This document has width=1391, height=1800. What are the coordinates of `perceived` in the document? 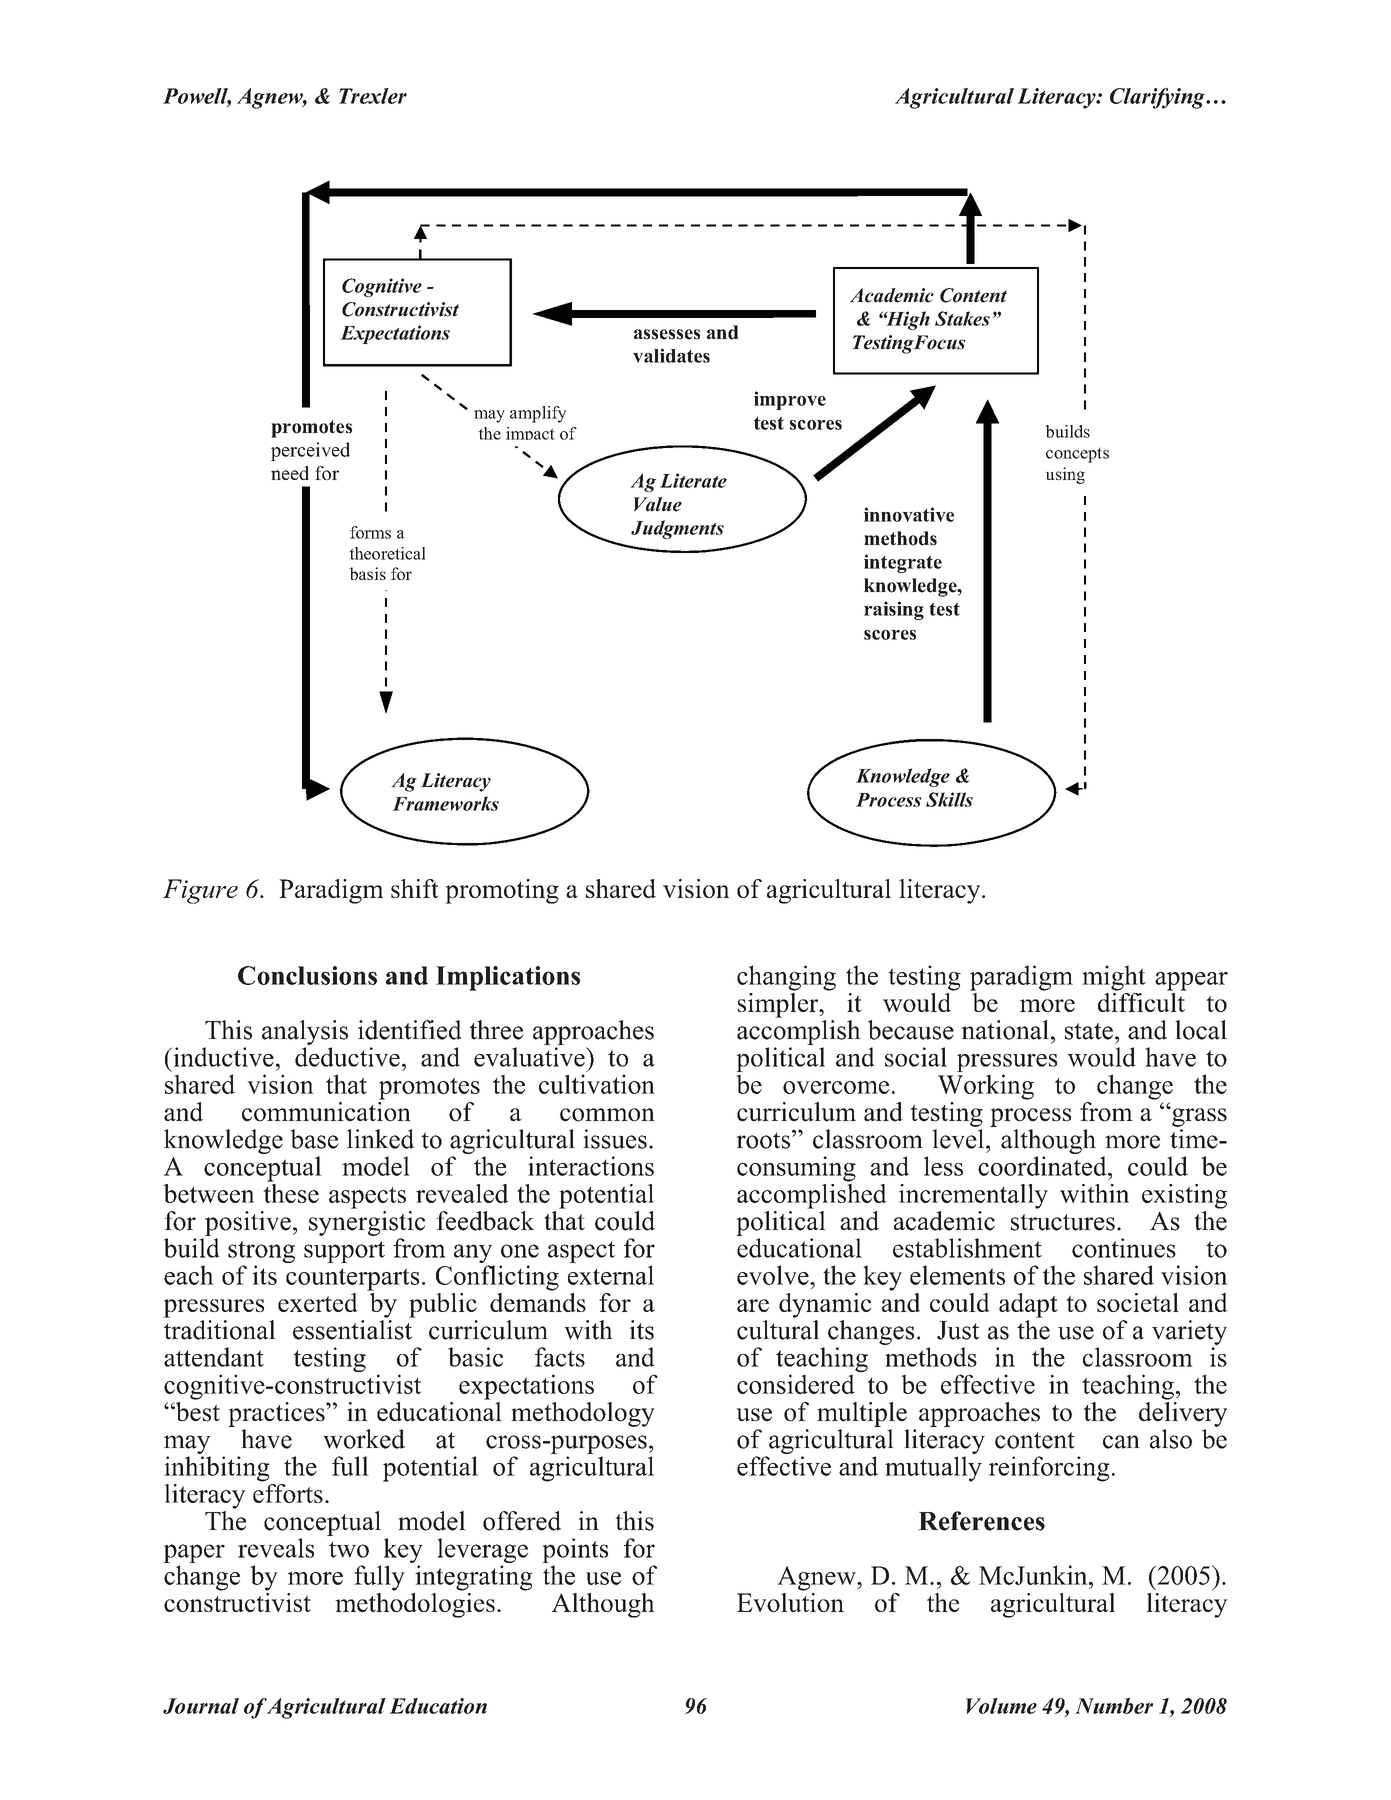 It's located at (310, 451).
